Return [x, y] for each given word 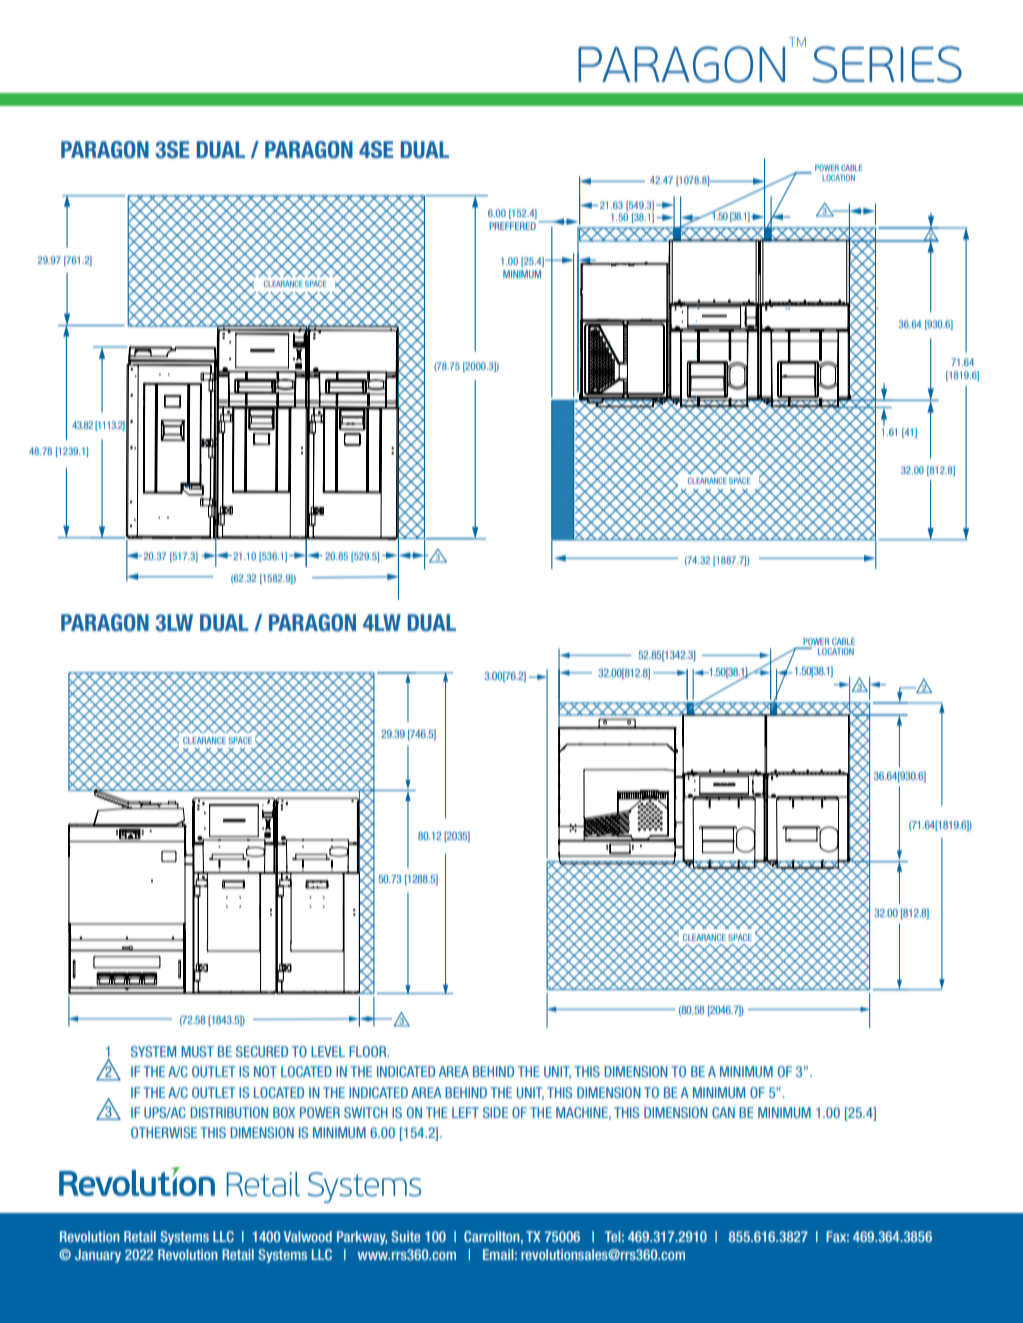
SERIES [887, 64]
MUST [197, 1051]
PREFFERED [512, 226]
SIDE [495, 1112]
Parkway [362, 1238]
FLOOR [369, 1051]
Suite [405, 1236]
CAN [723, 1112]
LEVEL [328, 1051]
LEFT [465, 1112]
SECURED [262, 1051]
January [98, 1256]
